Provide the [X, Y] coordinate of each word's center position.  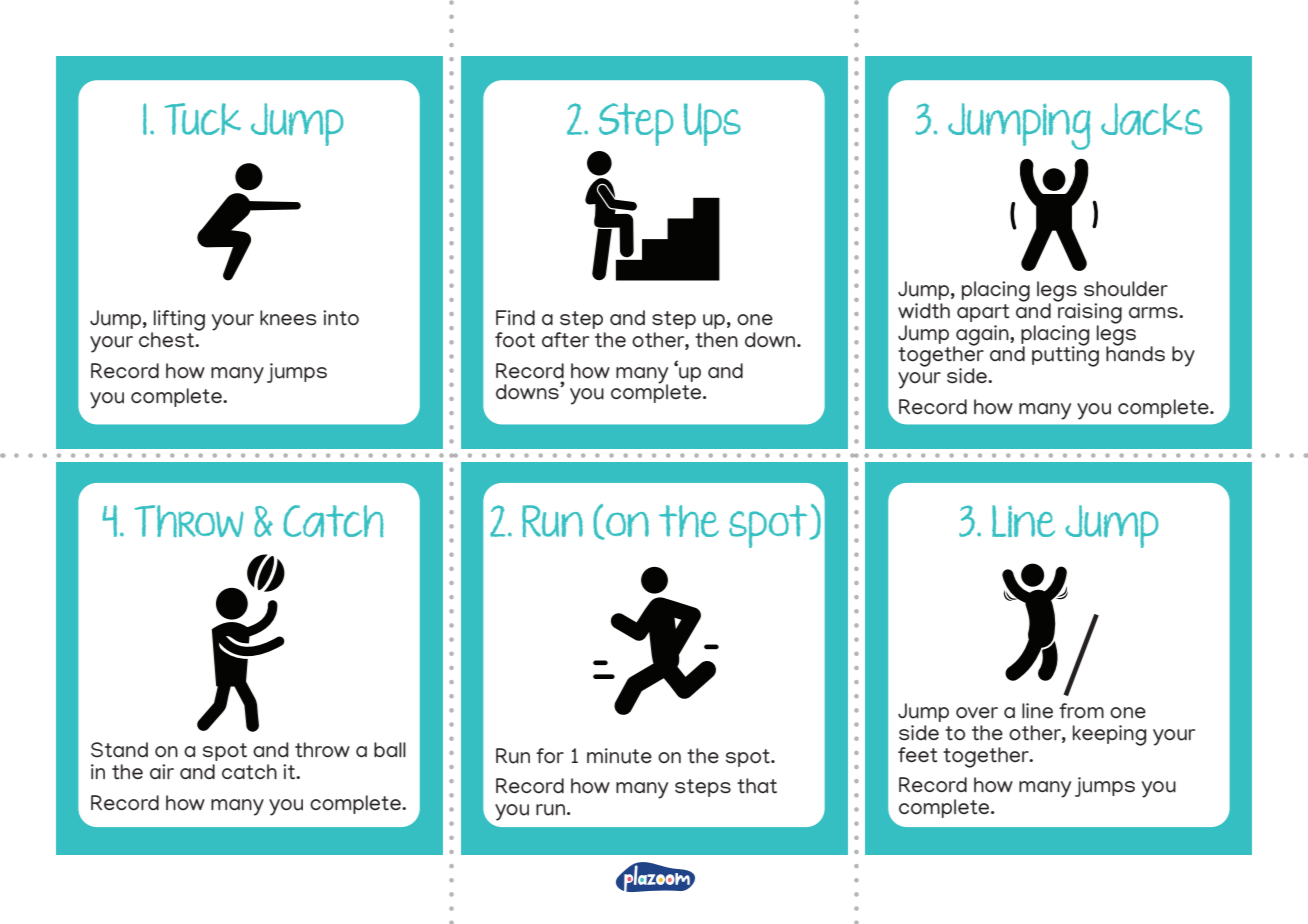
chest [168, 340]
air [162, 771]
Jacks [1151, 119]
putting [1065, 355]
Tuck [203, 119]
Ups [712, 124]
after [565, 340]
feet [918, 755]
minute [619, 756]
